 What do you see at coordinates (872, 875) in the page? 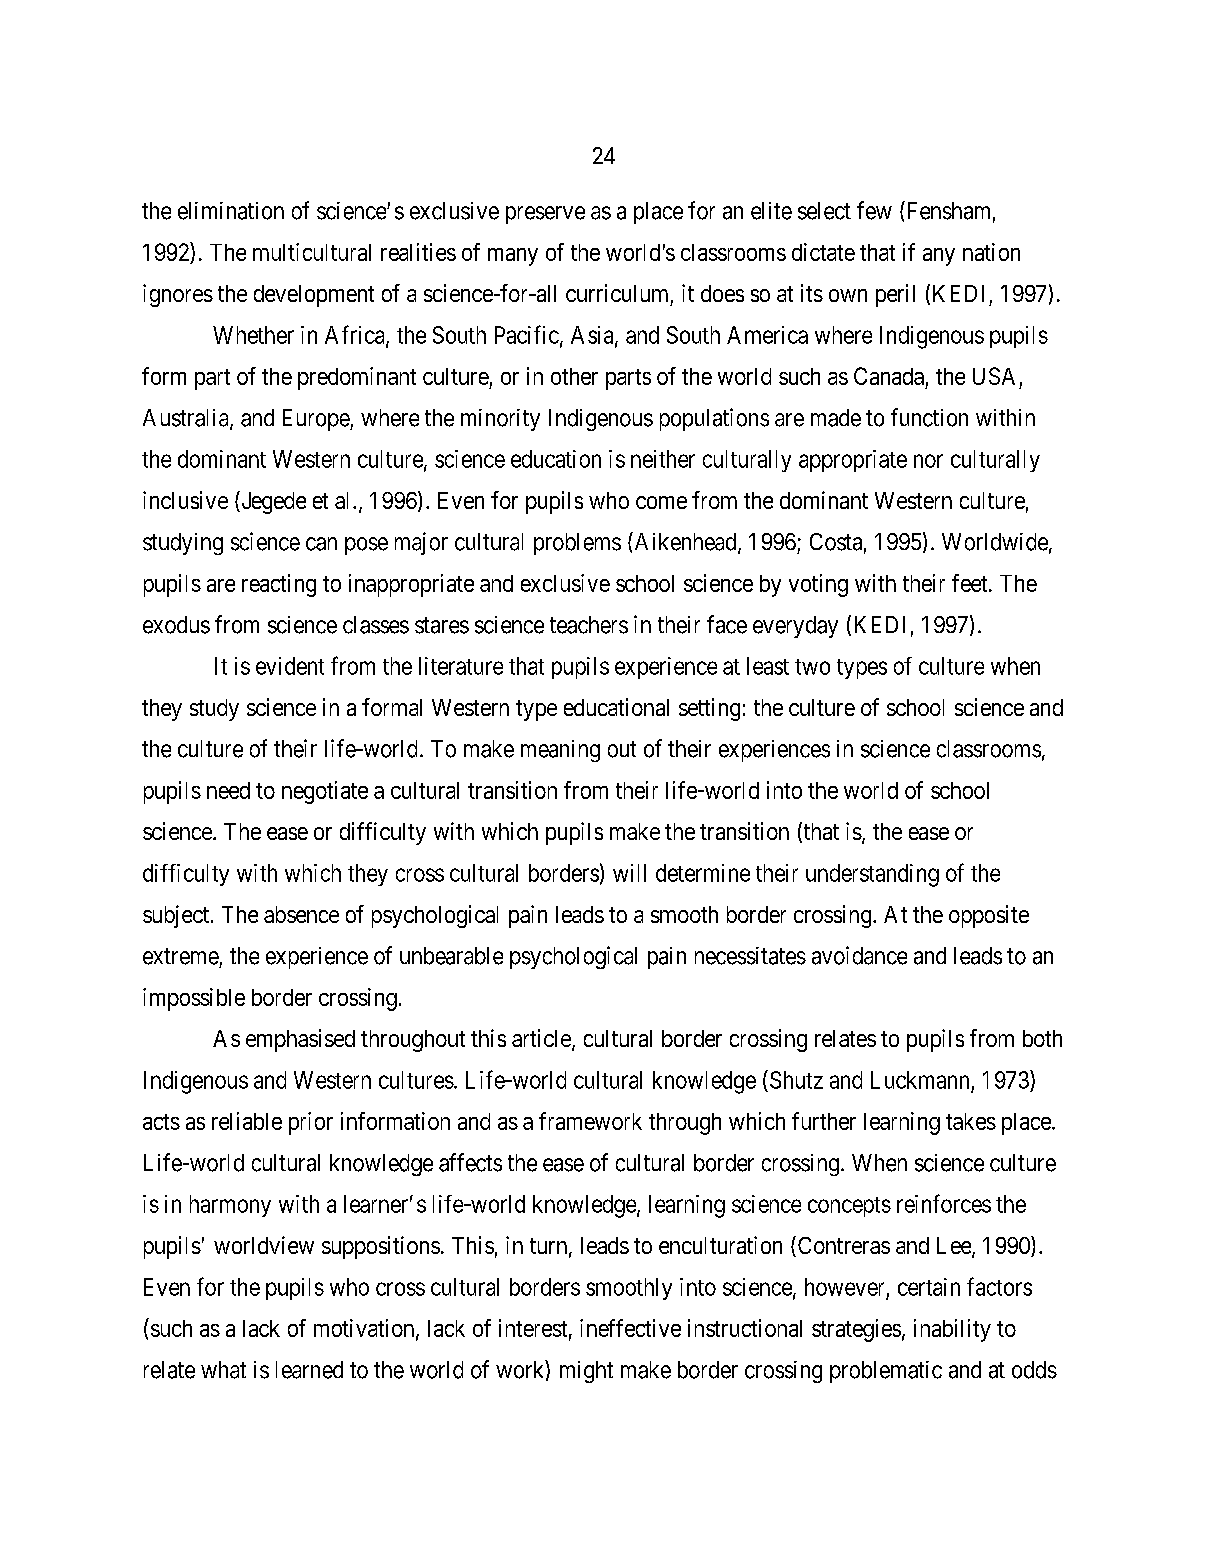
I see `understanding` at bounding box center [872, 875].
